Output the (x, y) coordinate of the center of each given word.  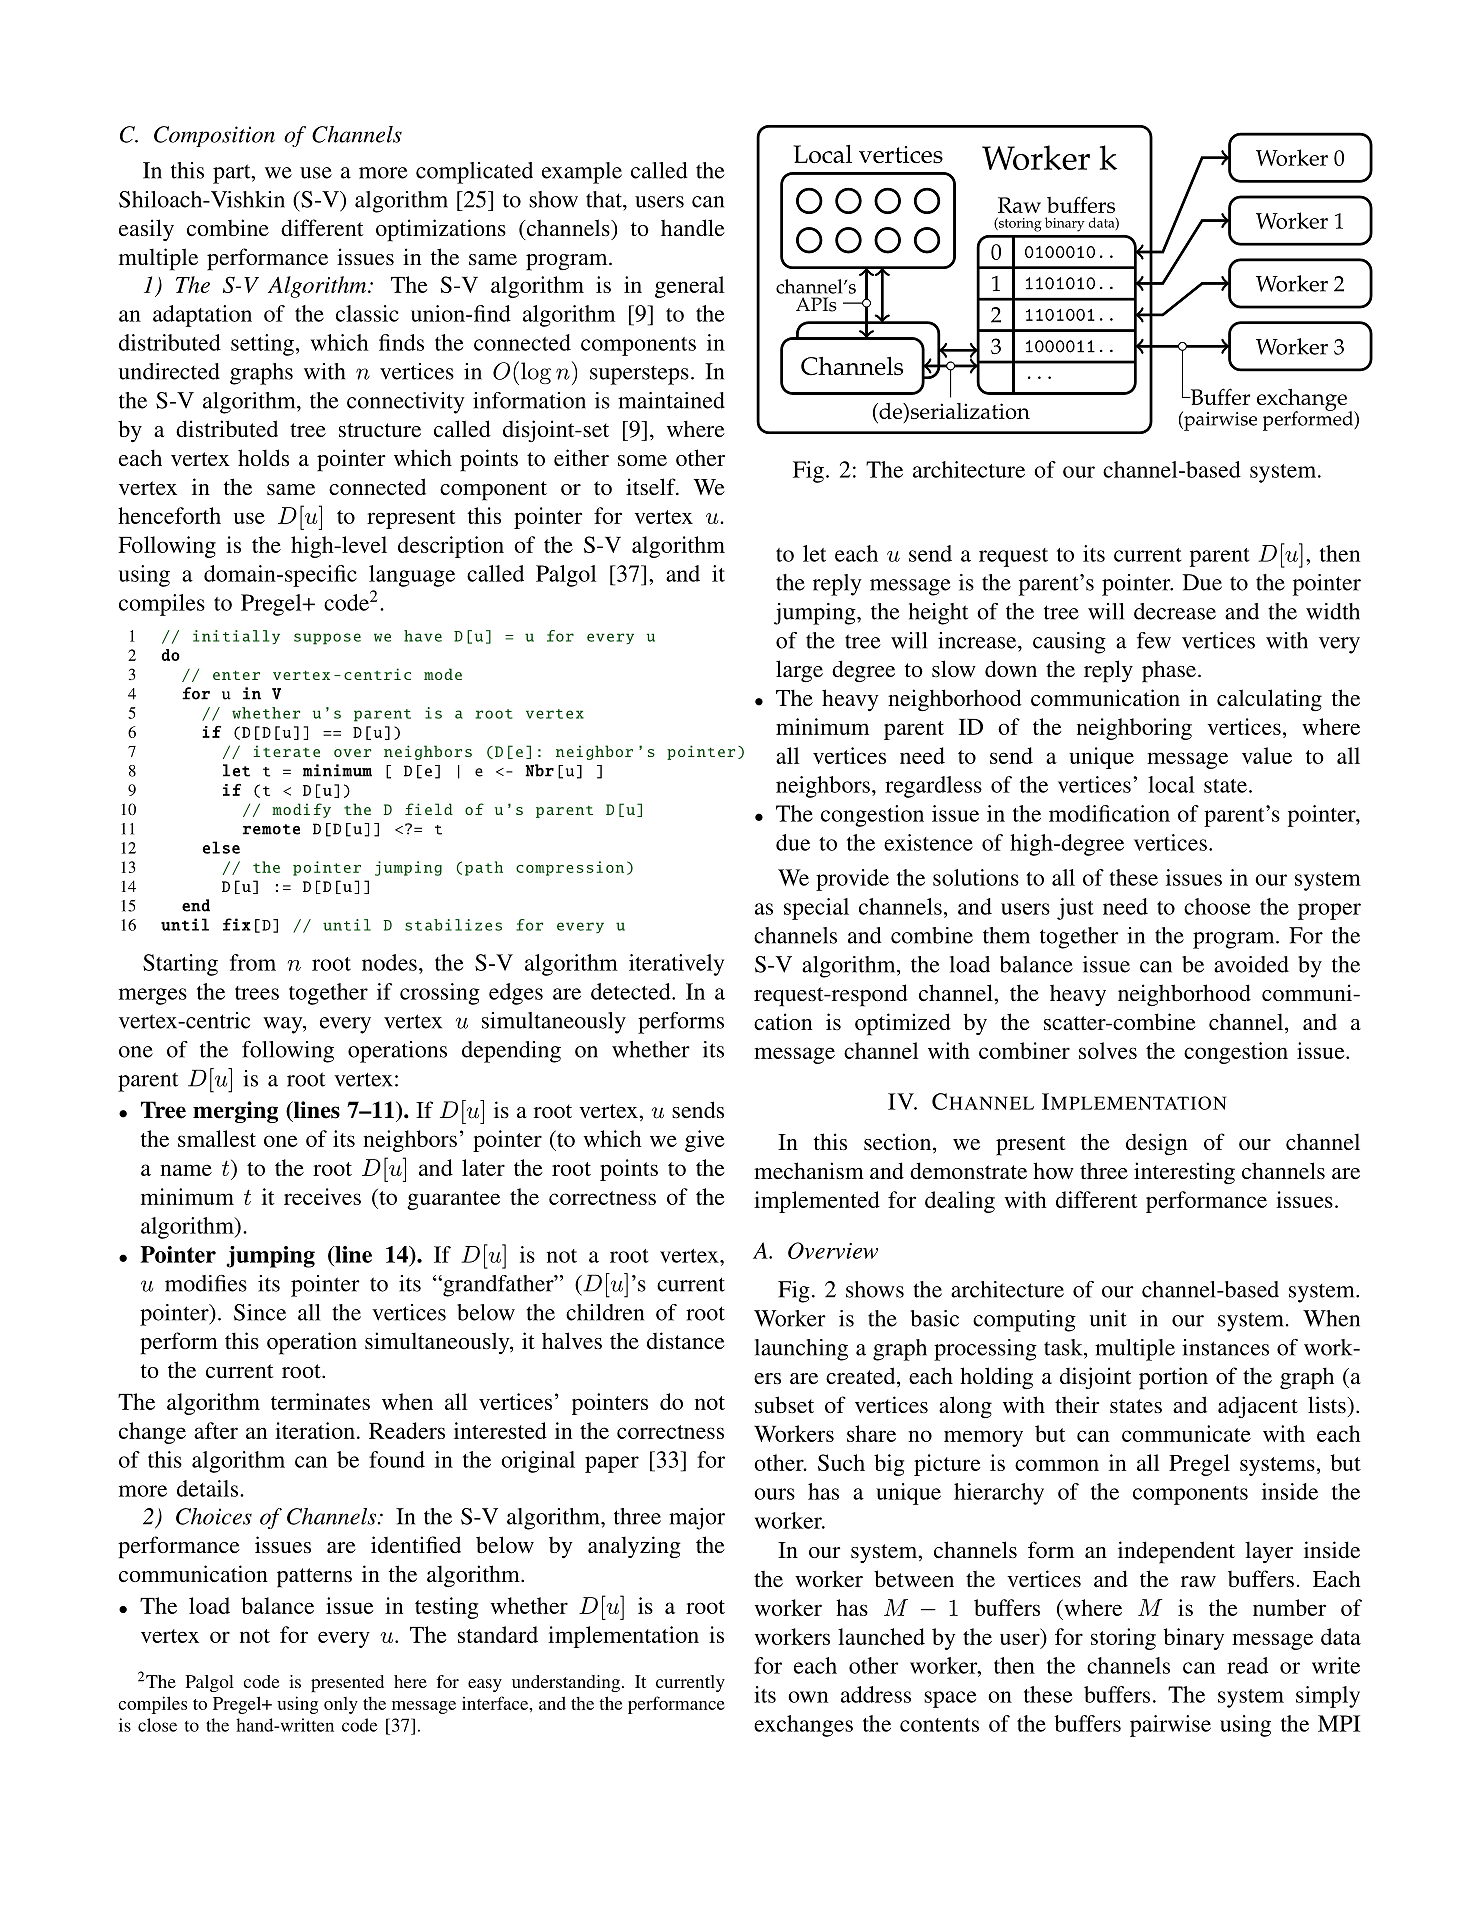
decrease (1175, 611)
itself (652, 487)
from (253, 962)
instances (1225, 1347)
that (605, 199)
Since (260, 1312)
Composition (214, 136)
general (689, 287)
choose (1217, 906)
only (341, 1705)
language (412, 576)
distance (686, 1340)
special (816, 909)
